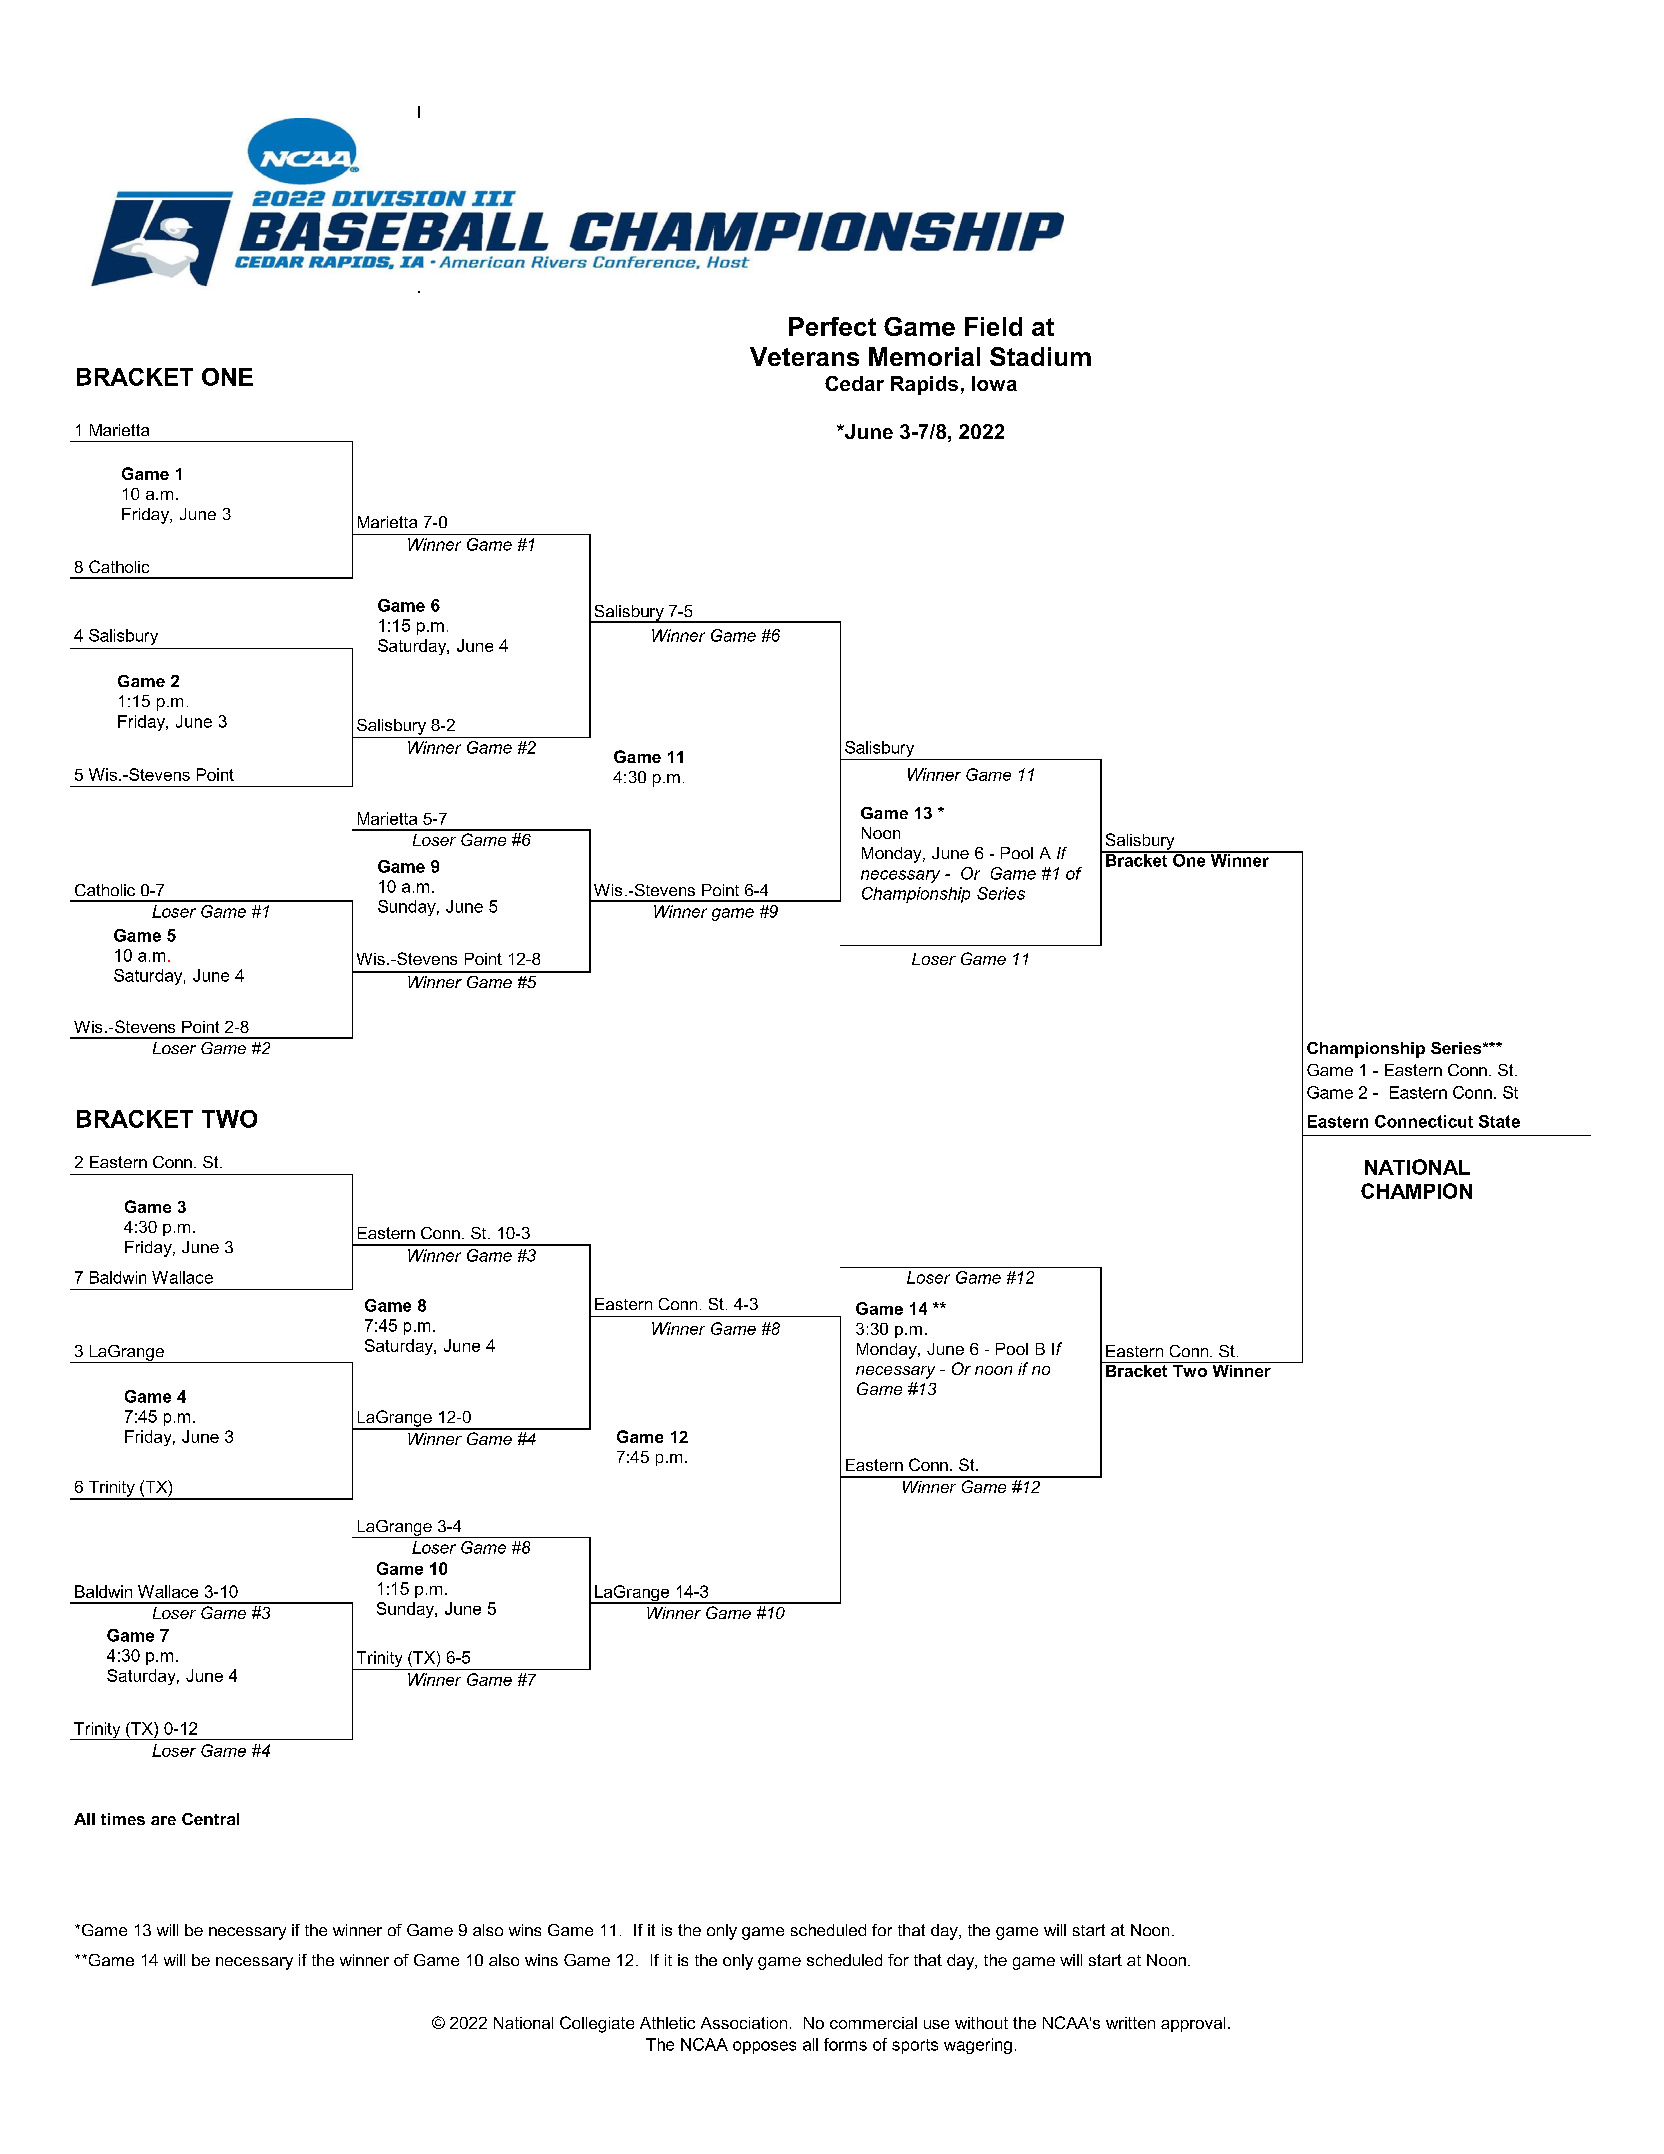 This page has height=2154, width=1664. What do you see at coordinates (1193, 2024) in the page?
I see `approval` at bounding box center [1193, 2024].
